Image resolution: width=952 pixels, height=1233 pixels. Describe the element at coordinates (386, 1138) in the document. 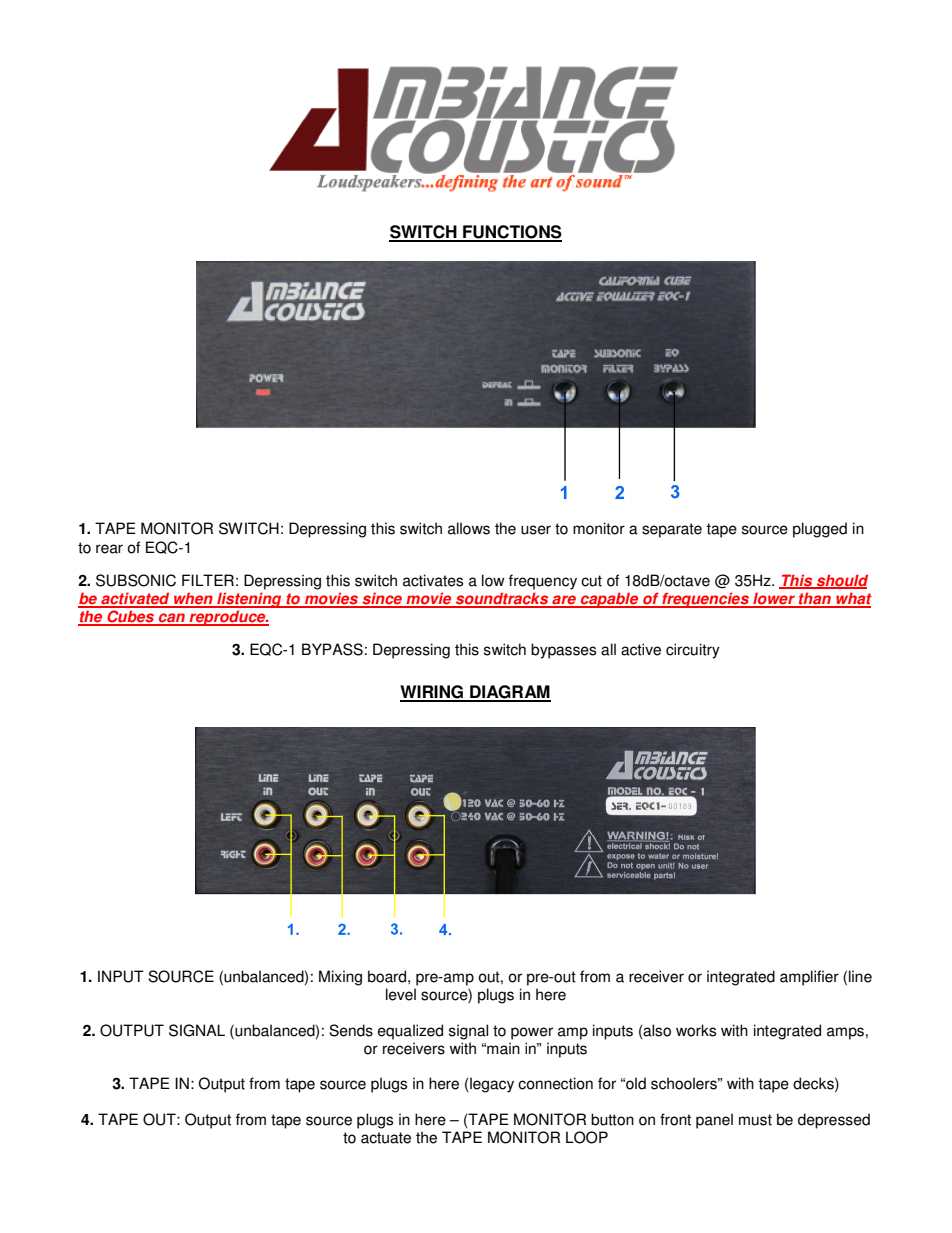

I see `actuate` at that location.
